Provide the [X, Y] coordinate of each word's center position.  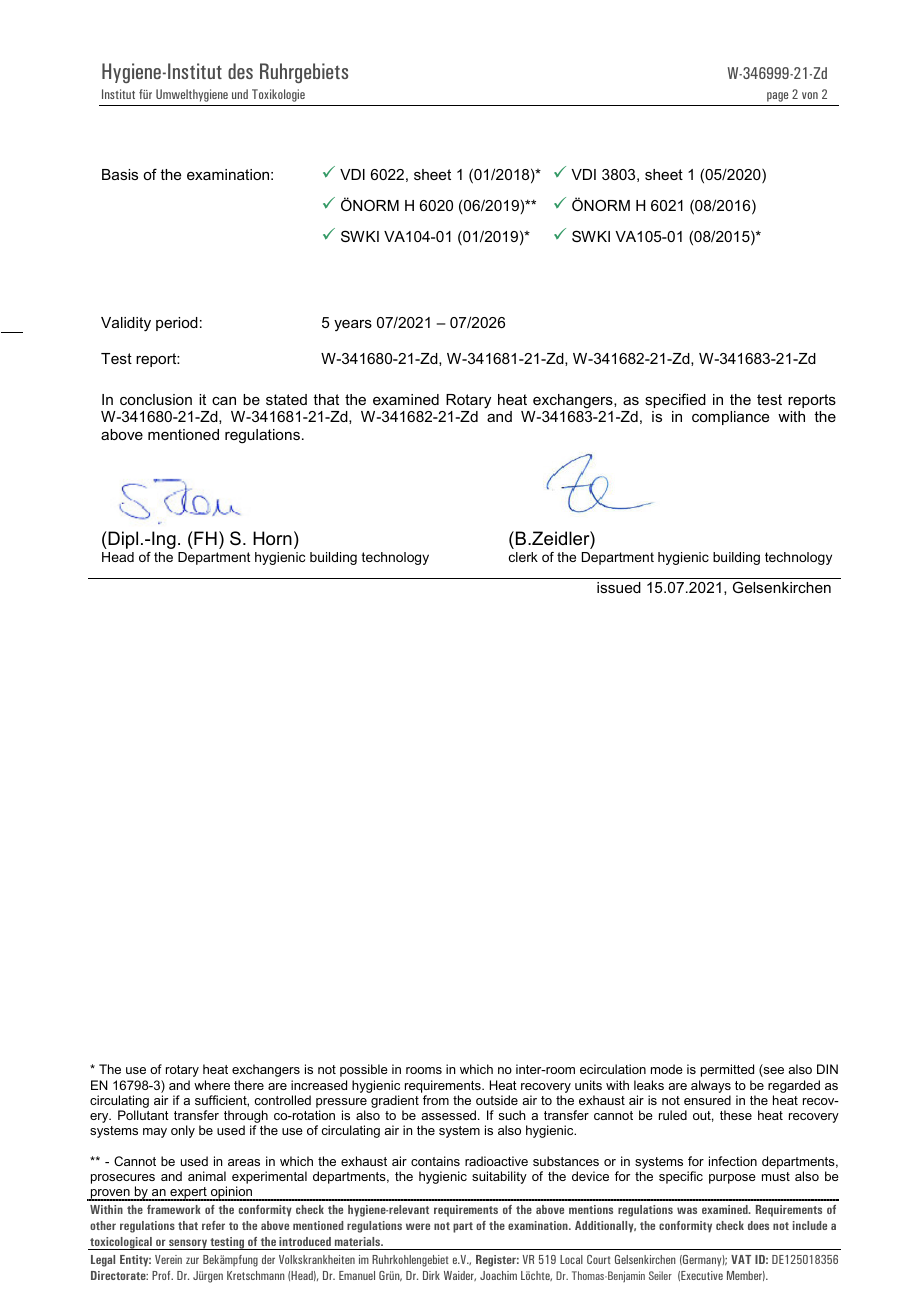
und [240, 94]
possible [364, 1070]
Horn [272, 538]
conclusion [156, 399]
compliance [730, 418]
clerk [523, 557]
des [240, 71]
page [777, 97]
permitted [727, 1070]
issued [619, 587]
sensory [188, 1244]
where [212, 1085]
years [353, 325]
